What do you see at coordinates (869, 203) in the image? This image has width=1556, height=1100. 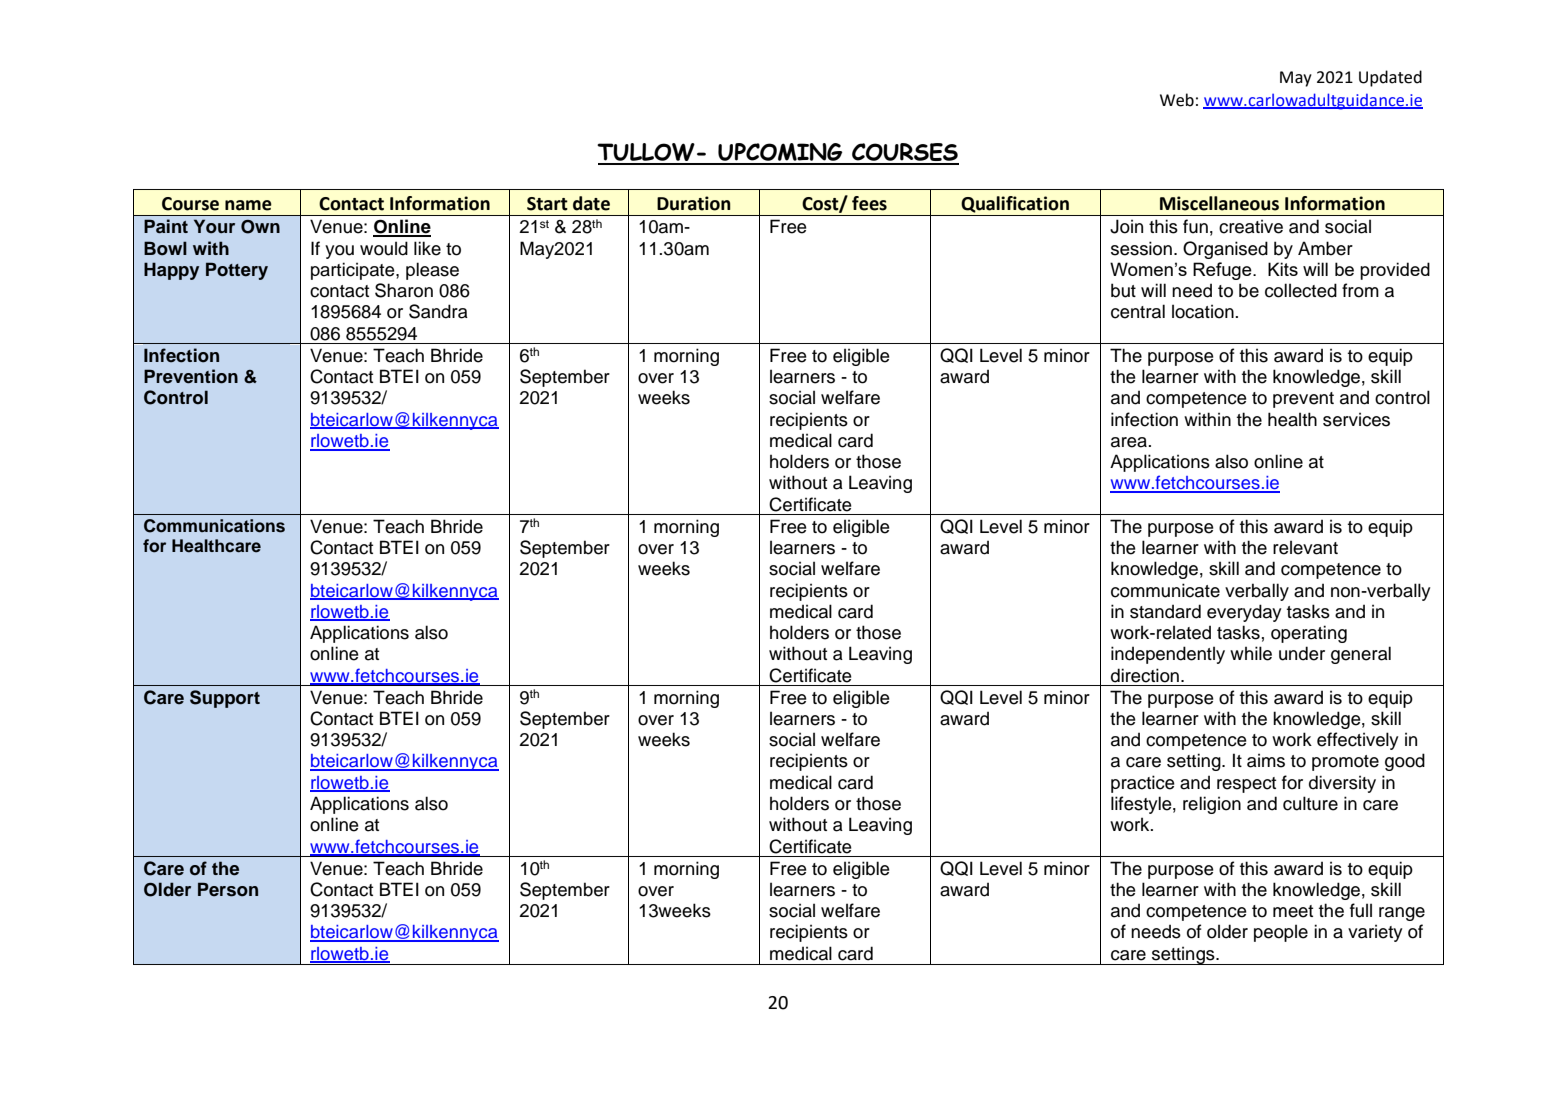 I see `fees` at bounding box center [869, 203].
